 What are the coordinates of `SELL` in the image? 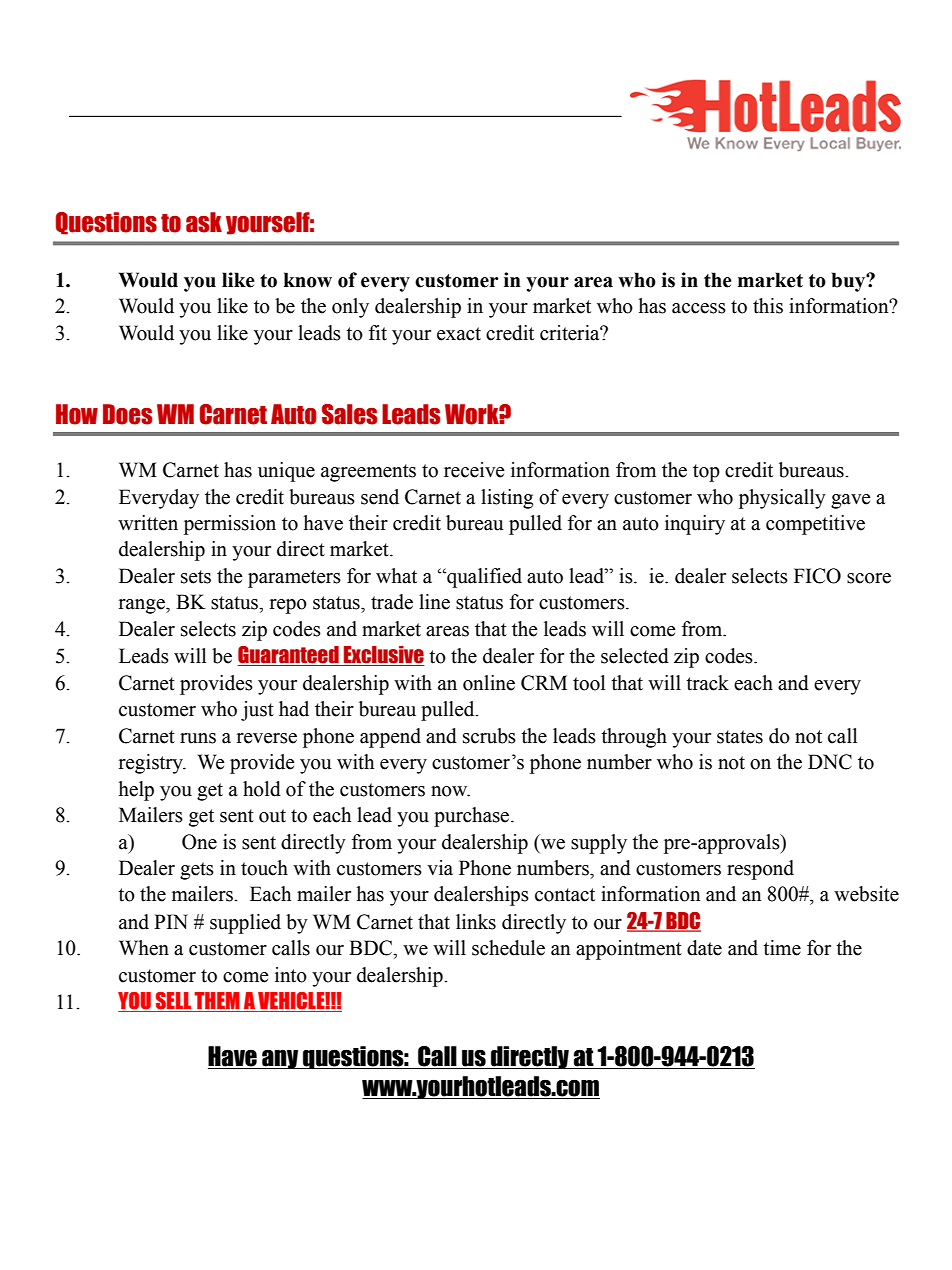 It's located at (173, 1002).
